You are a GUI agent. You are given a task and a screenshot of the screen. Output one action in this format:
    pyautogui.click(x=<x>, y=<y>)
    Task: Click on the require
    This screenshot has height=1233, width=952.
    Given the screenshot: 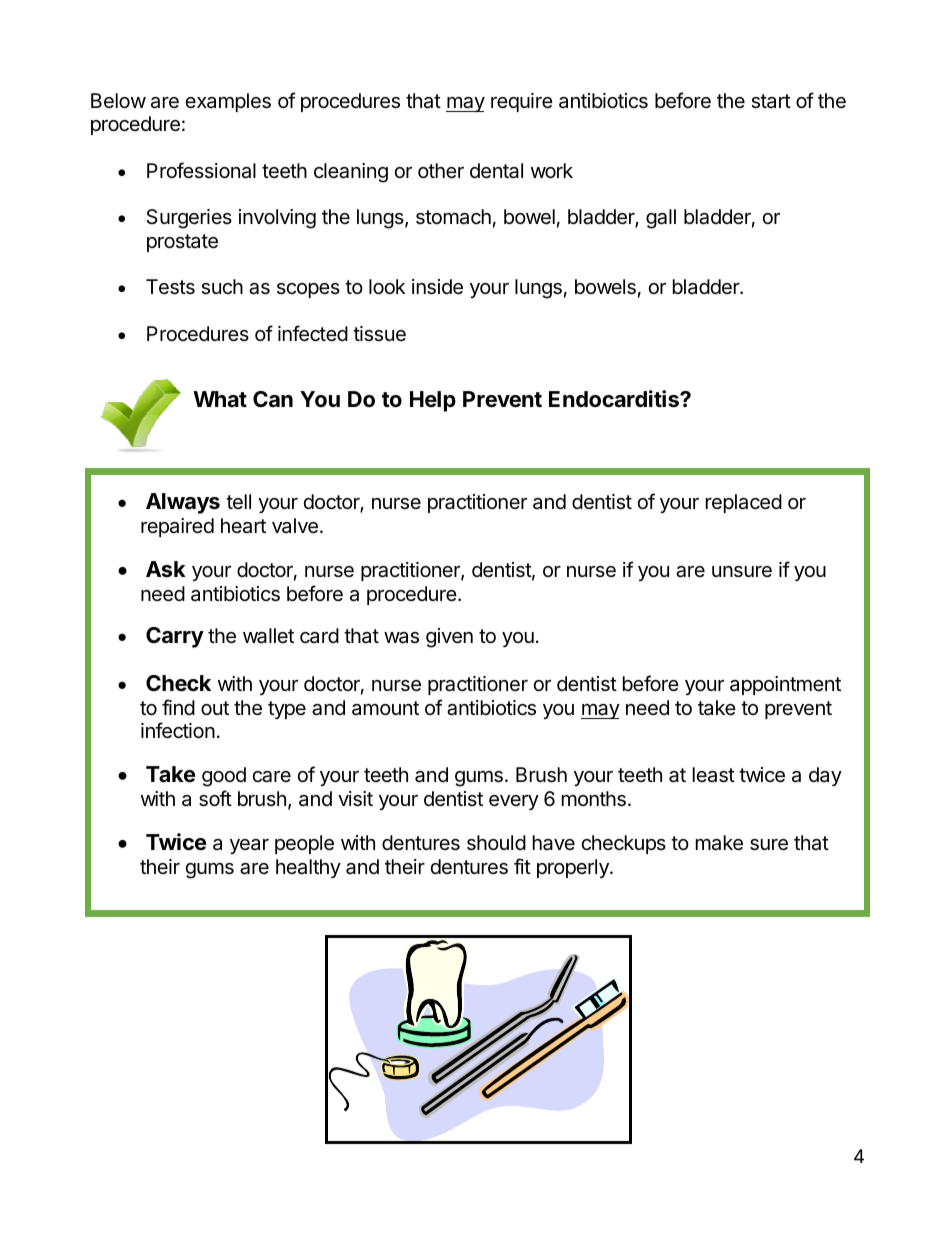 What is the action you would take?
    pyautogui.click(x=522, y=102)
